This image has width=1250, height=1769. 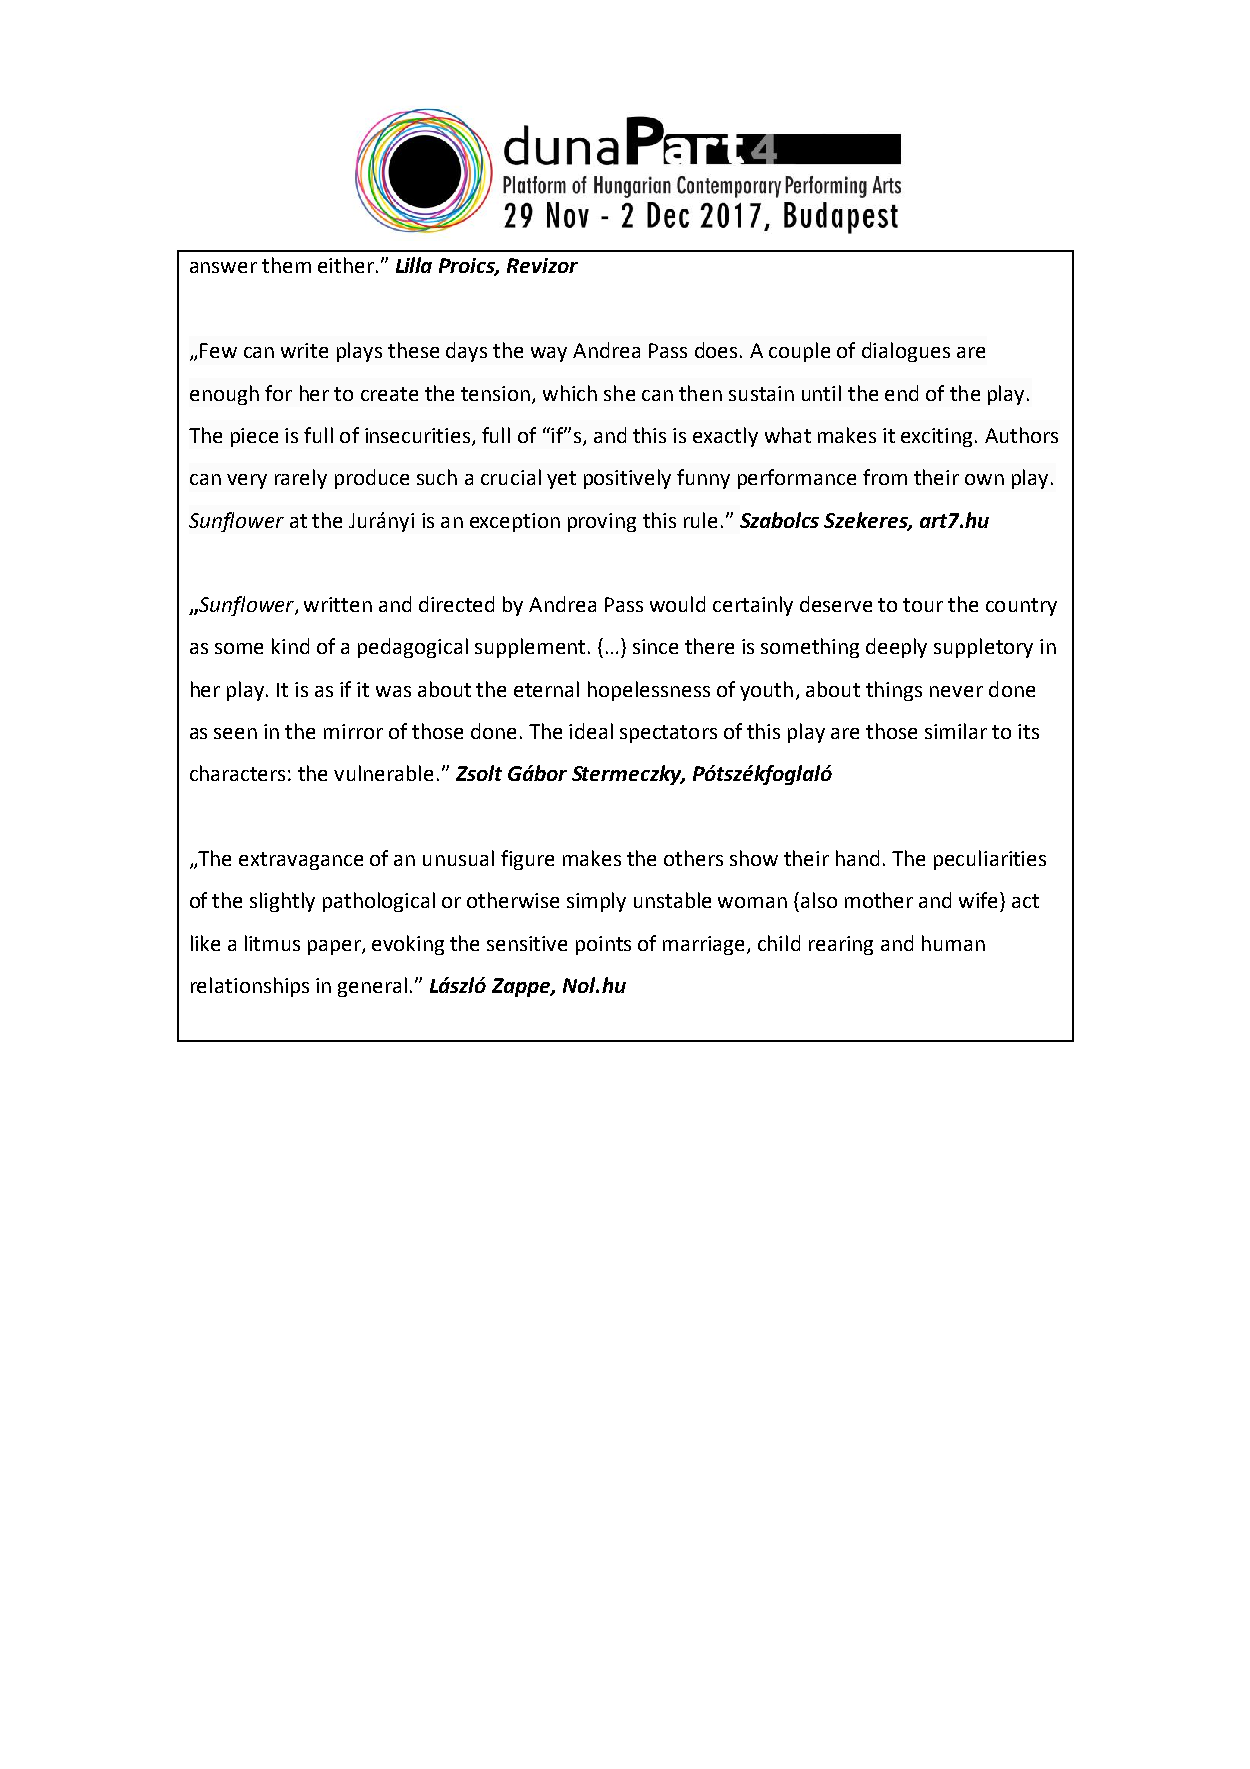 I want to click on seen, so click(x=235, y=733).
